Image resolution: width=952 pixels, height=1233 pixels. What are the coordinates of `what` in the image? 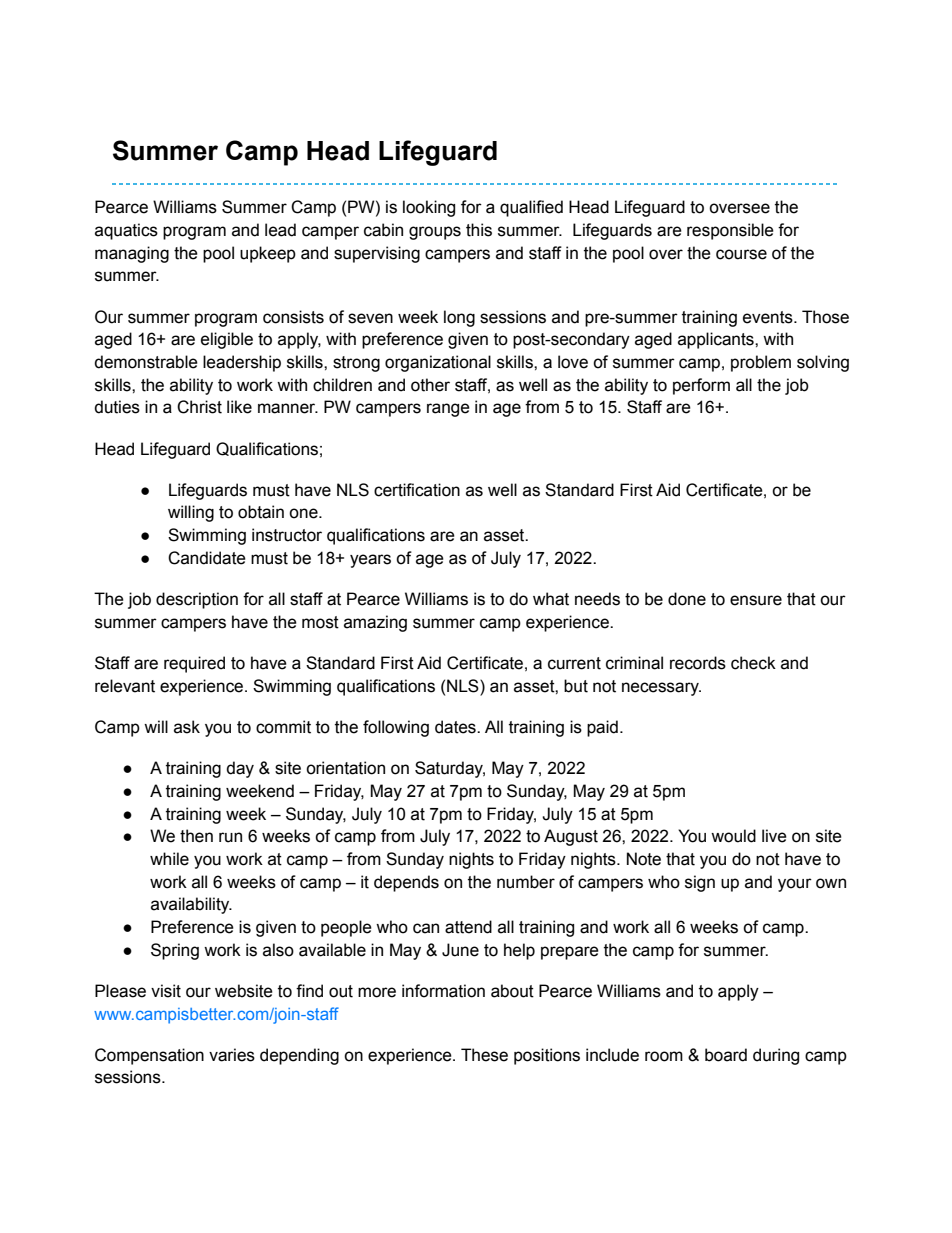 It's located at (551, 599).
